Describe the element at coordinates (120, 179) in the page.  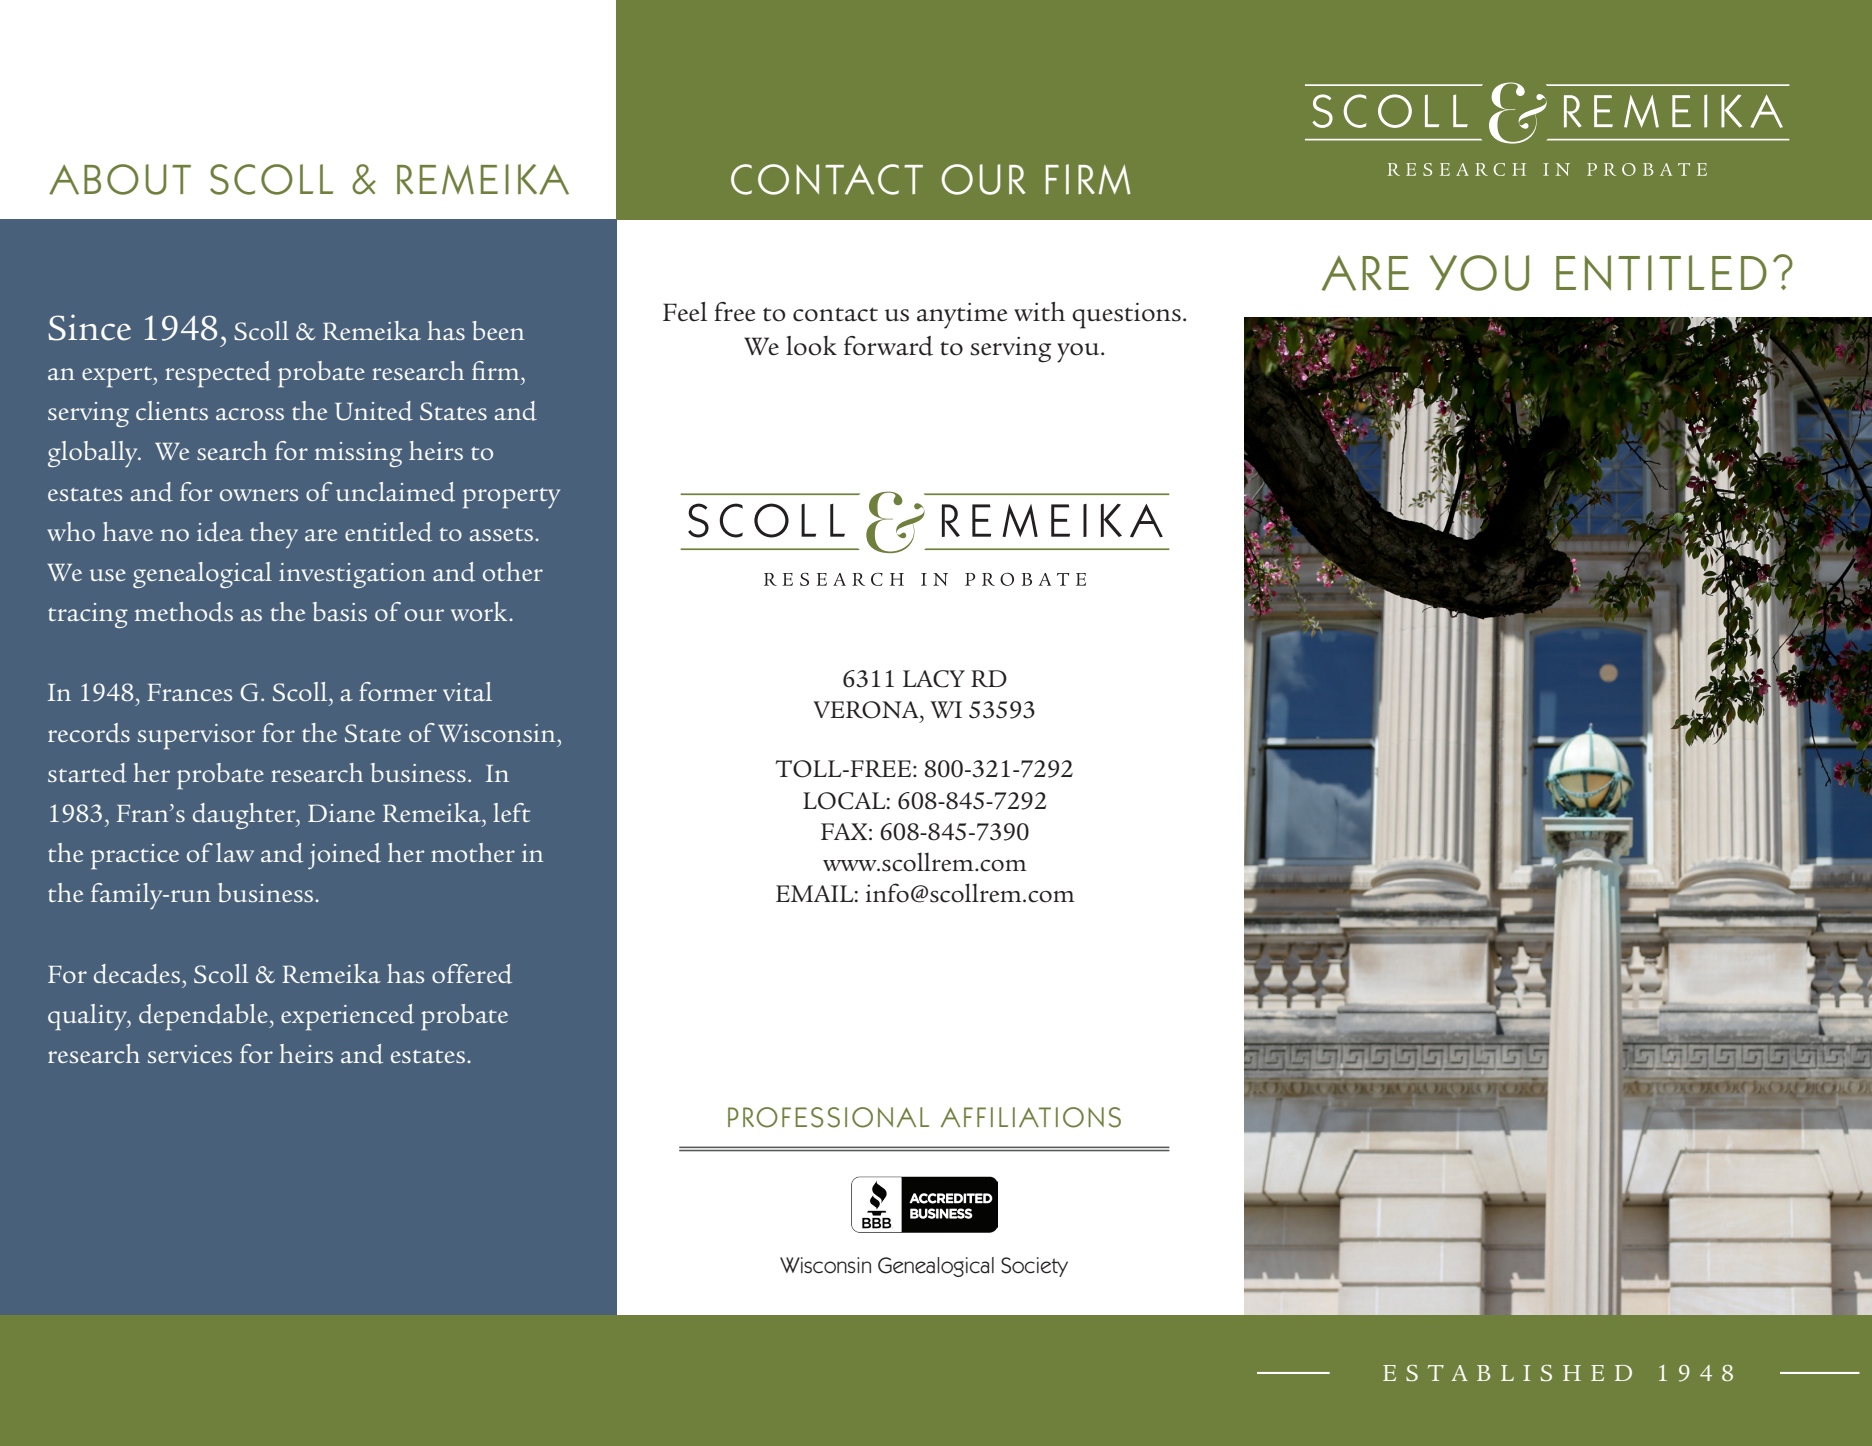
I see `ABOUT` at that location.
